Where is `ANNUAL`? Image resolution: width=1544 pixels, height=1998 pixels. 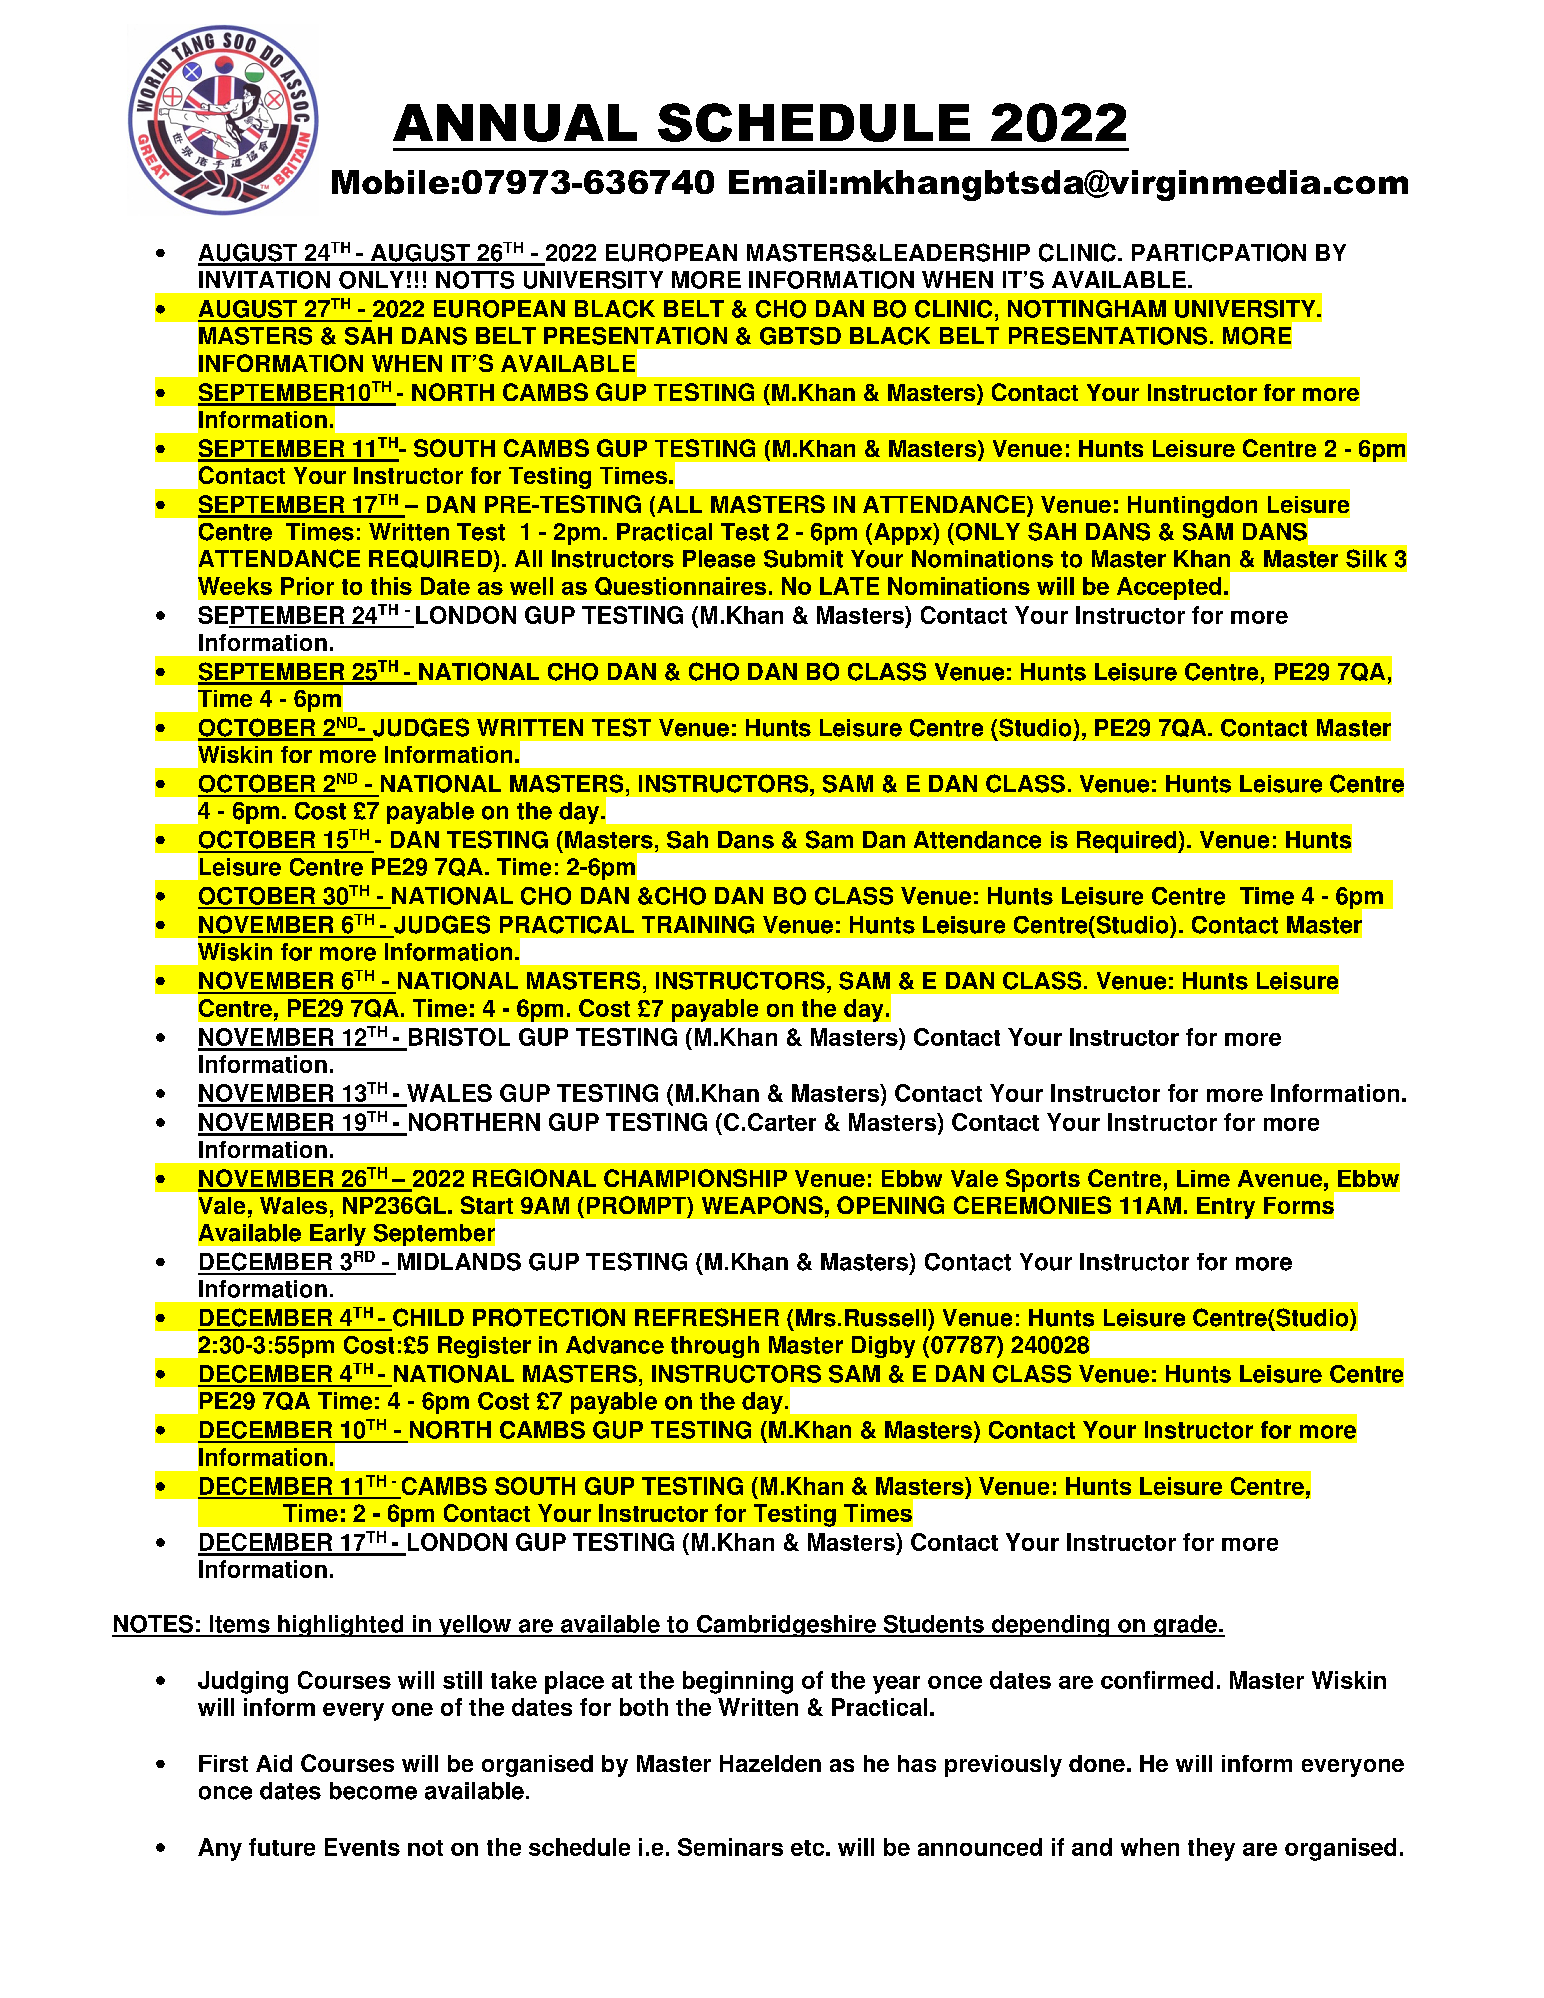 ANNUAL is located at coordinates (515, 123).
